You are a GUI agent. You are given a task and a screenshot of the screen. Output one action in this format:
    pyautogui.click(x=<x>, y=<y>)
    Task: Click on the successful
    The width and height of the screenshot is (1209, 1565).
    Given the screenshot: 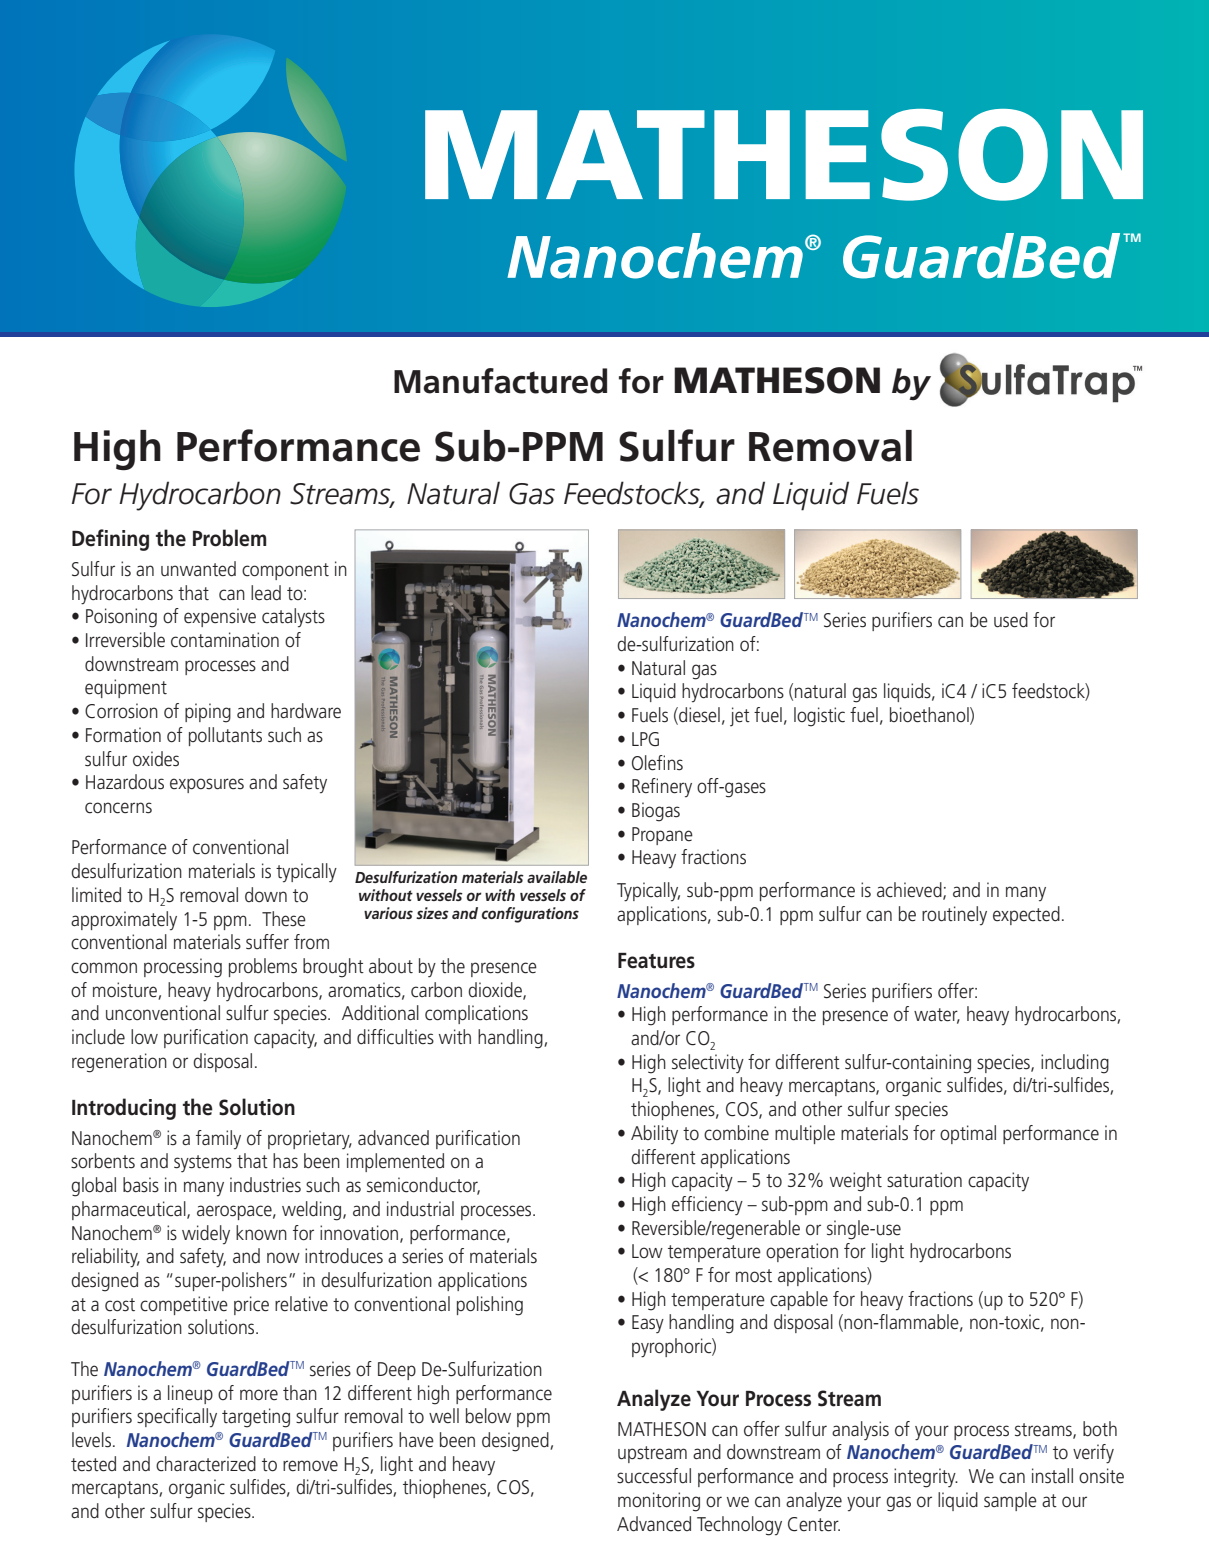 What is the action you would take?
    pyautogui.click(x=654, y=1476)
